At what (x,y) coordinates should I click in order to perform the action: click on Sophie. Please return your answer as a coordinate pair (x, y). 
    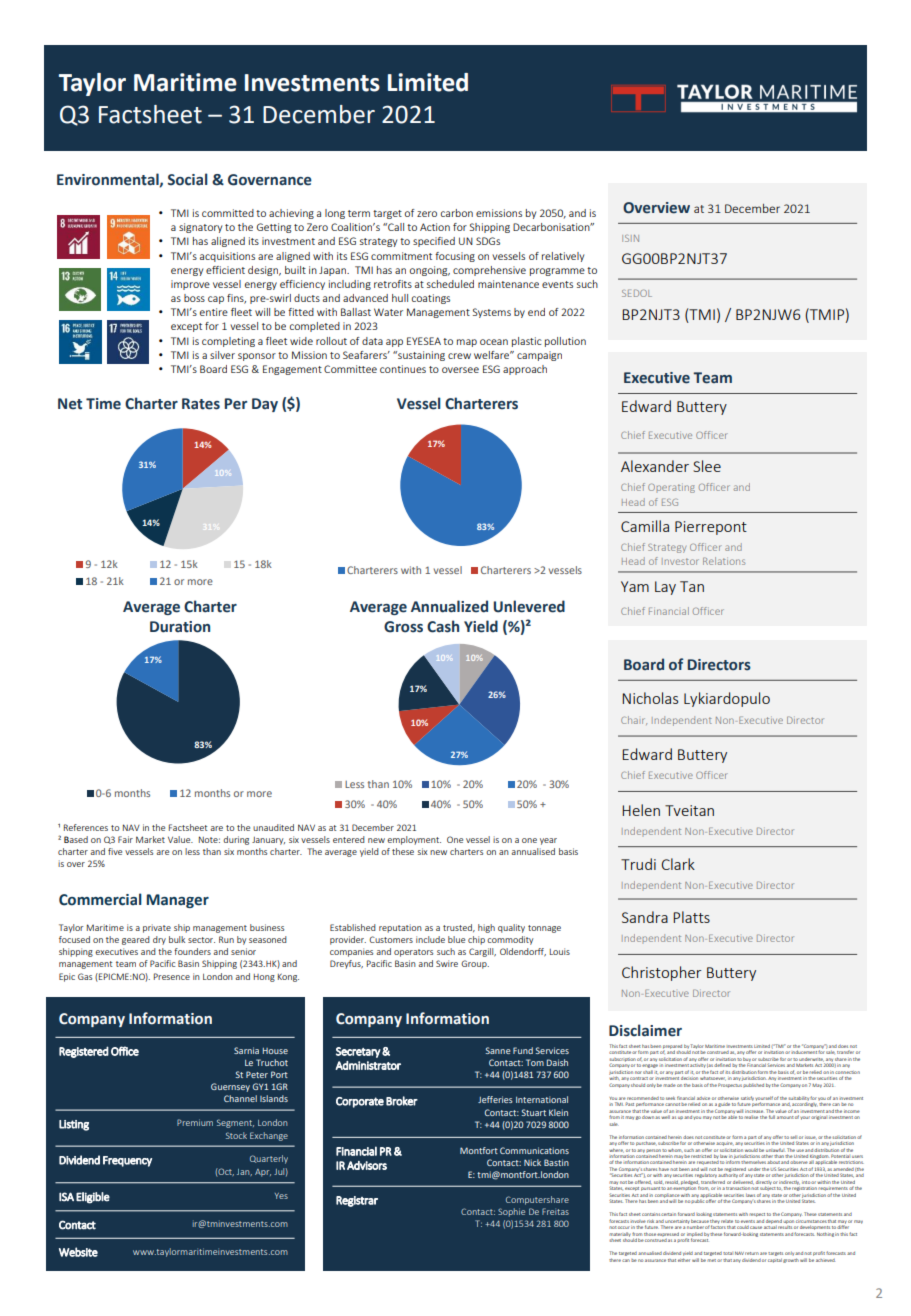
    Looking at the image, I should click on (511, 1212).
